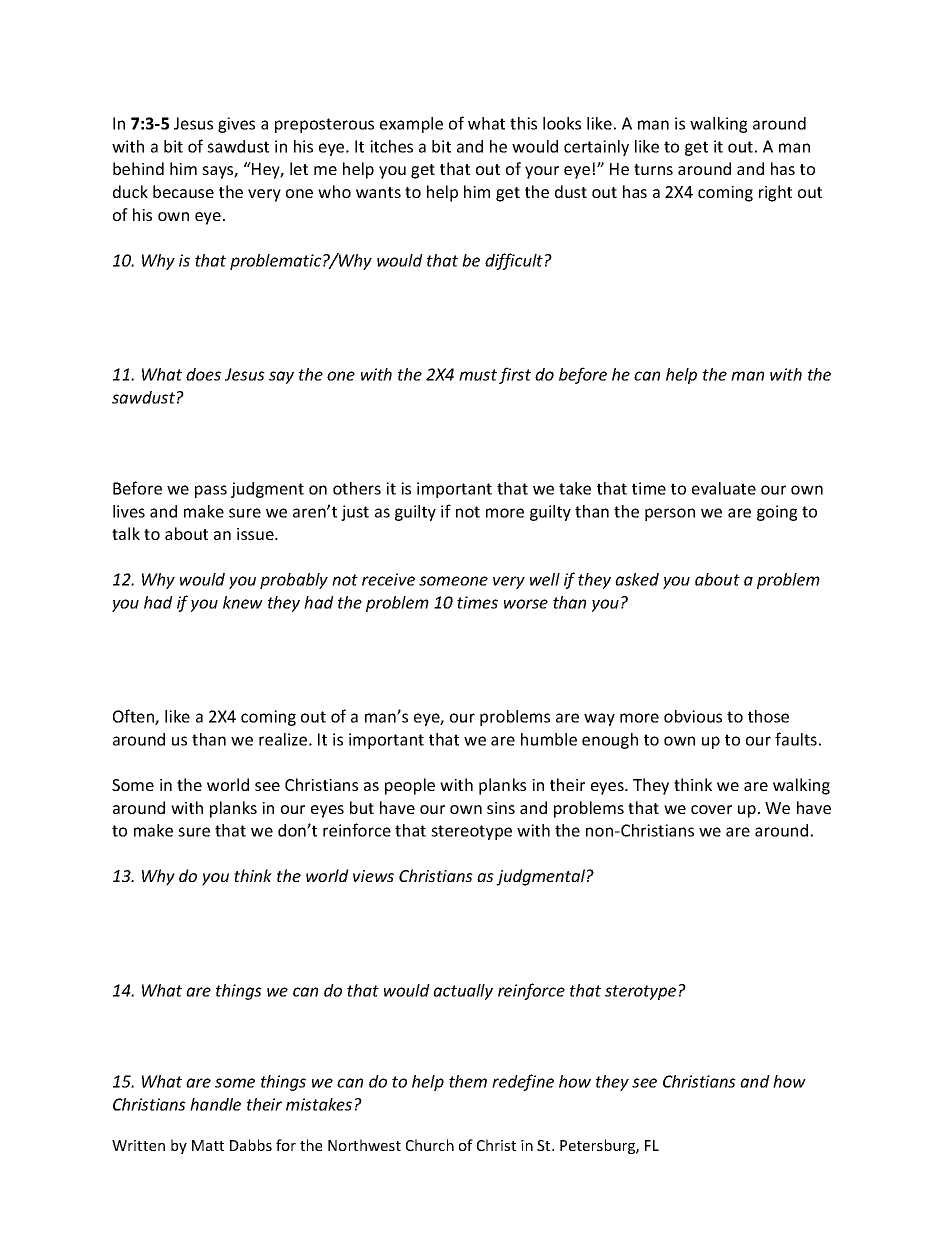 The width and height of the screenshot is (952, 1233). Describe the element at coordinates (526, 604) in the screenshot. I see `worse` at that location.
